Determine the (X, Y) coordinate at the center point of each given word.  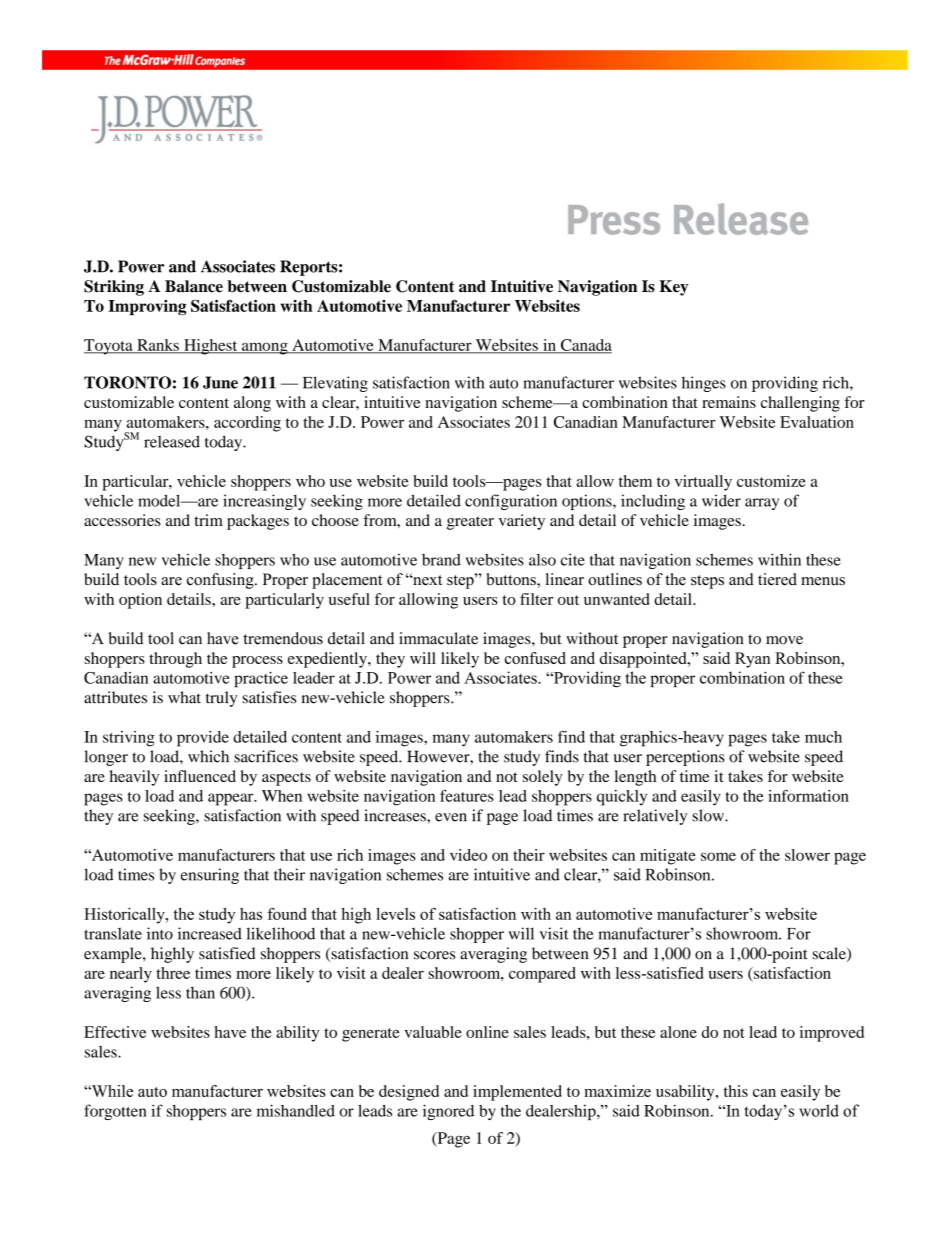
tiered (777, 579)
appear (232, 799)
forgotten (115, 1112)
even (451, 817)
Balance (194, 286)
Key (673, 288)
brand (441, 560)
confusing (221, 581)
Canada (585, 346)
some (718, 856)
